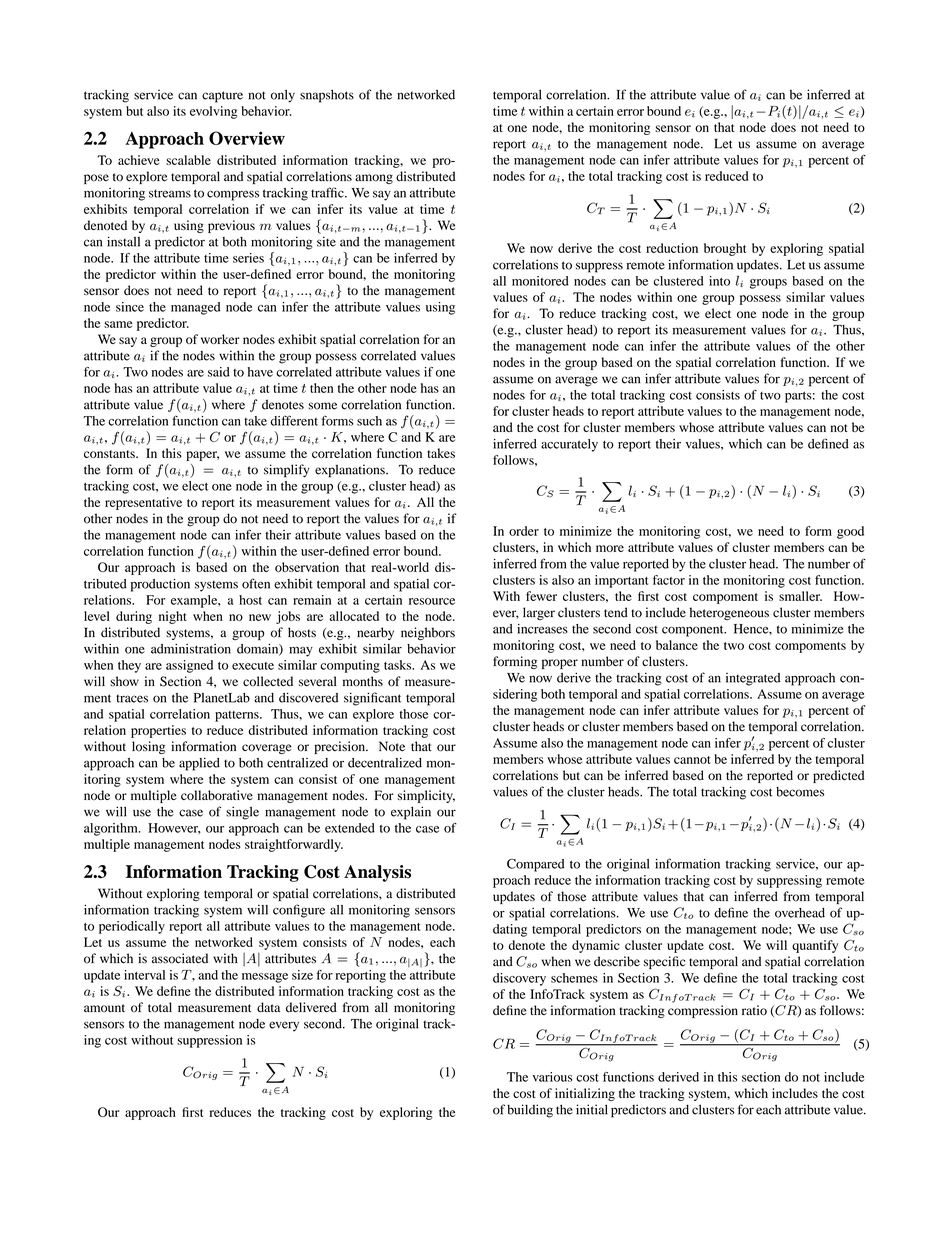  Describe the element at coordinates (569, 445) in the image. I see `accurately` at that location.
